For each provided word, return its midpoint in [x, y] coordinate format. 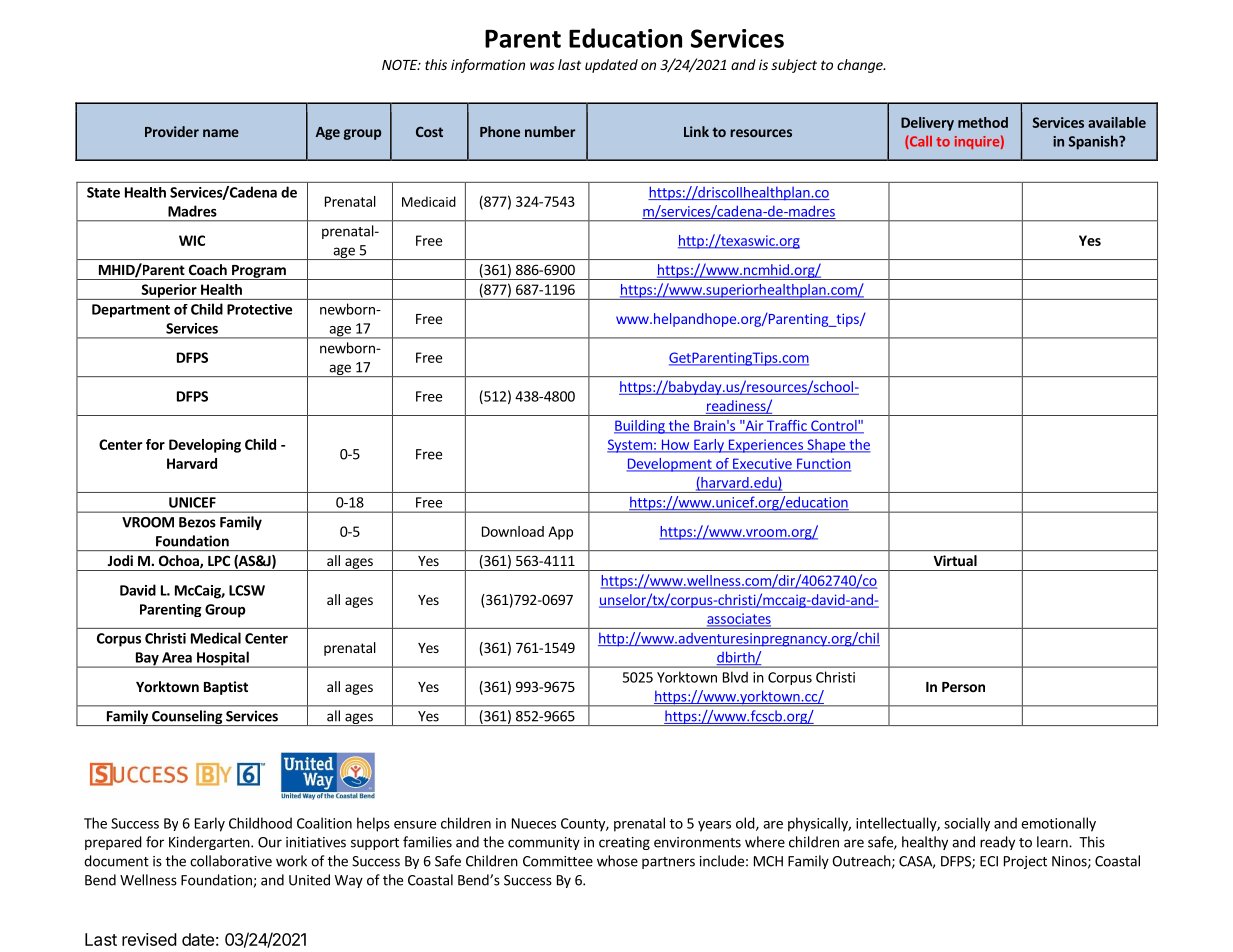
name [221, 133]
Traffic [787, 426]
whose [617, 861]
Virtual [955, 560]
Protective [259, 309]
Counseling [187, 718]
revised [149, 939]
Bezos [197, 522]
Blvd [735, 677]
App [560, 533]
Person [963, 687]
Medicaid [429, 201]
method [983, 122]
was [542, 66]
